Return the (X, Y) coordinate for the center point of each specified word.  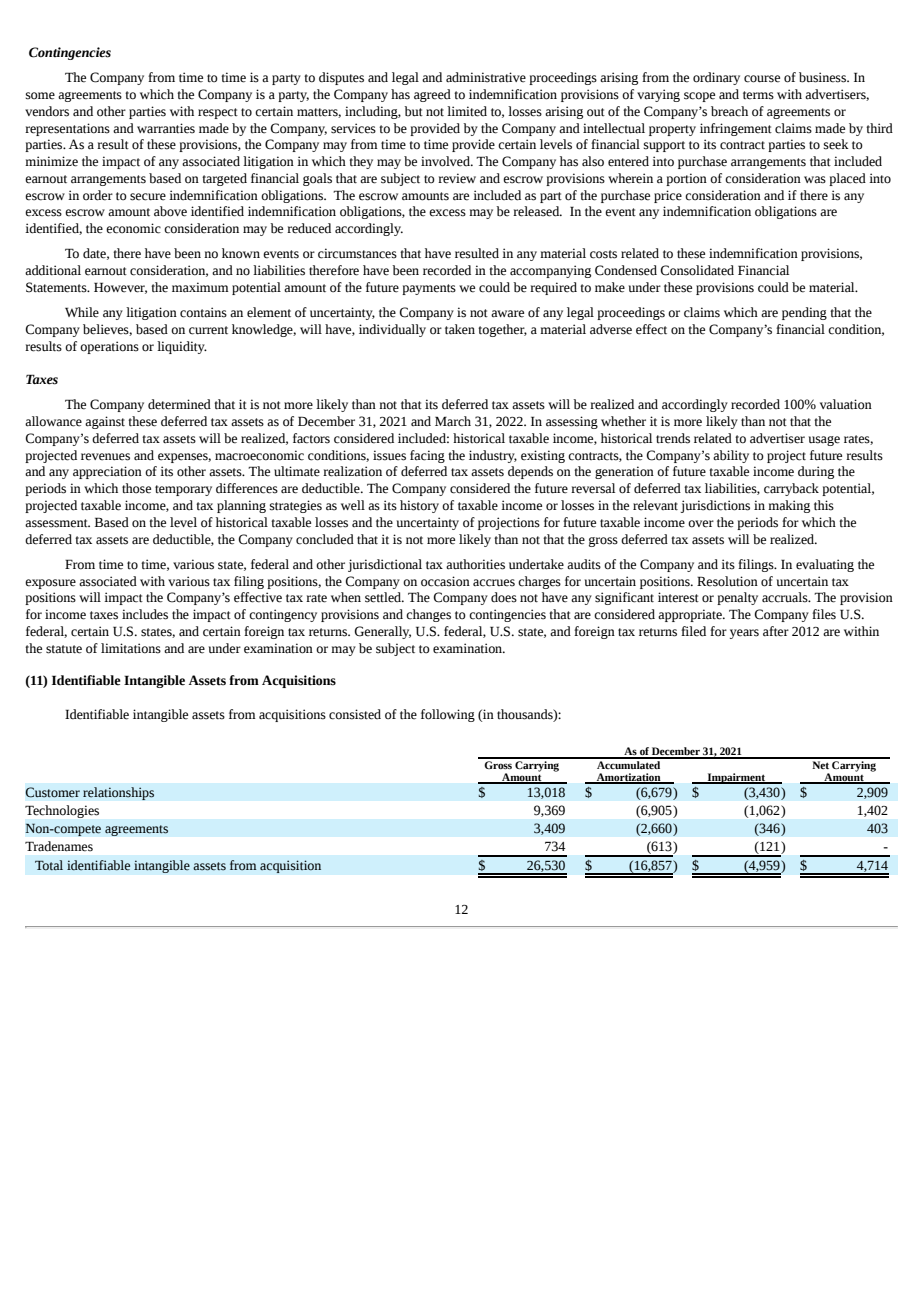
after (776, 631)
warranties (166, 128)
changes (428, 615)
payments (429, 289)
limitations (131, 648)
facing (427, 456)
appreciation (107, 472)
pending (804, 313)
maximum (200, 287)
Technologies (62, 811)
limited (467, 111)
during (816, 472)
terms (758, 95)
